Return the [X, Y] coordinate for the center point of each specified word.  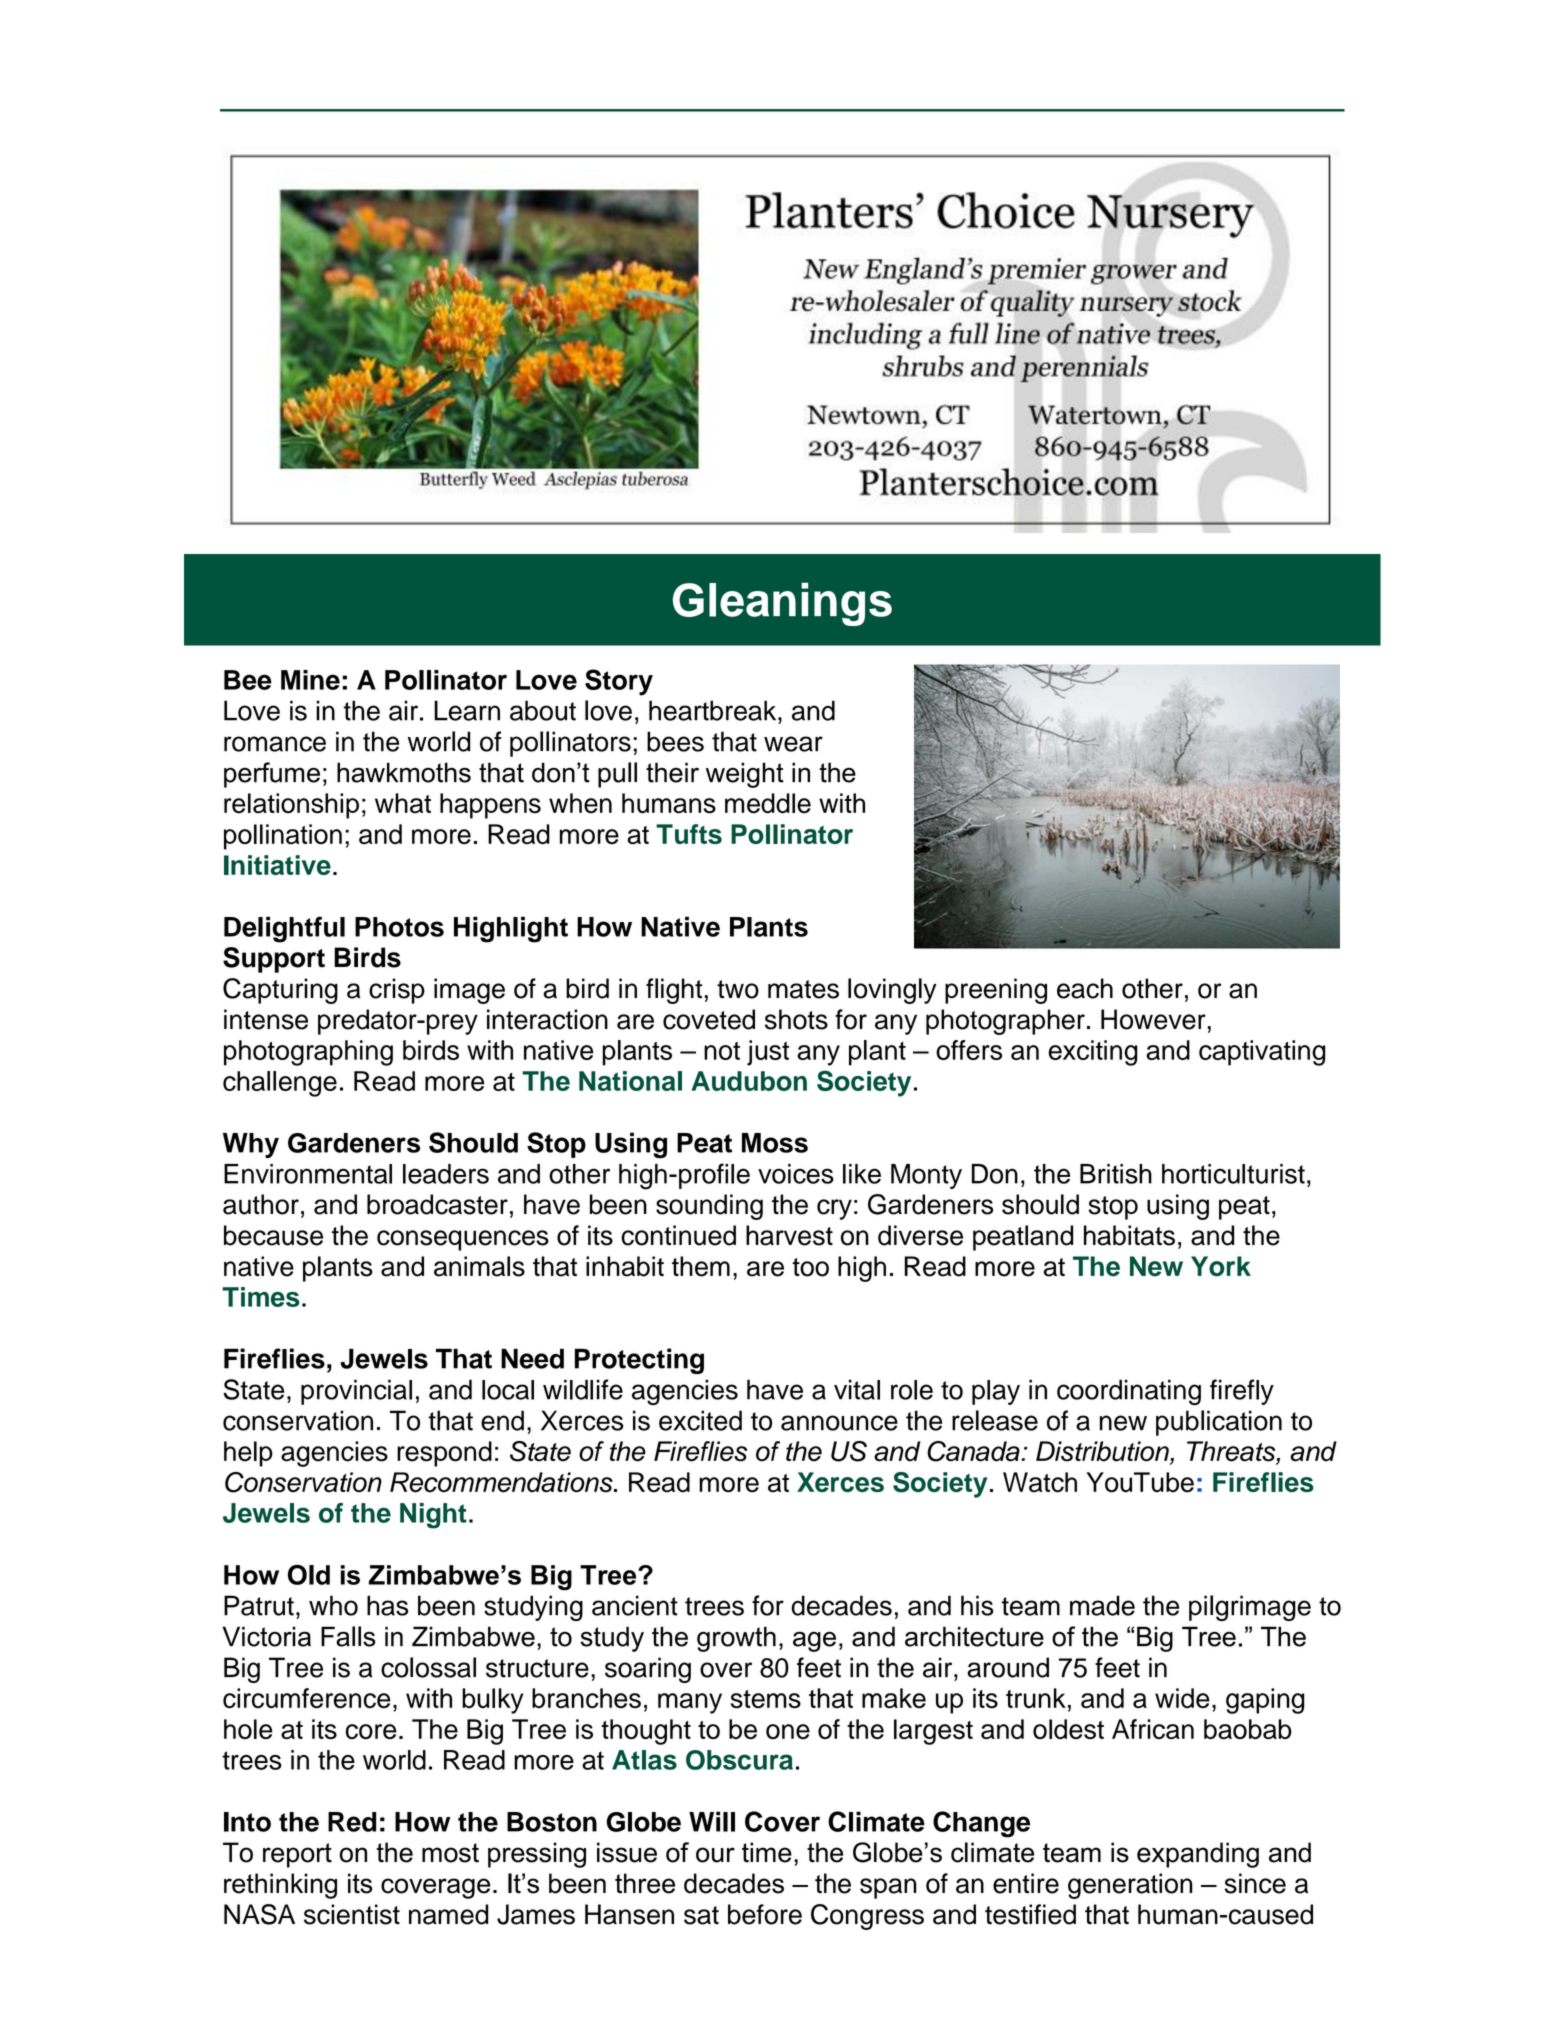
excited [700, 1420]
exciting [1093, 1053]
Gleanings [782, 604]
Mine [310, 680]
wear [793, 744]
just [768, 1053]
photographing [308, 1053]
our [715, 1855]
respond [444, 1454]
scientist [352, 1914]
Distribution [1103, 1452]
